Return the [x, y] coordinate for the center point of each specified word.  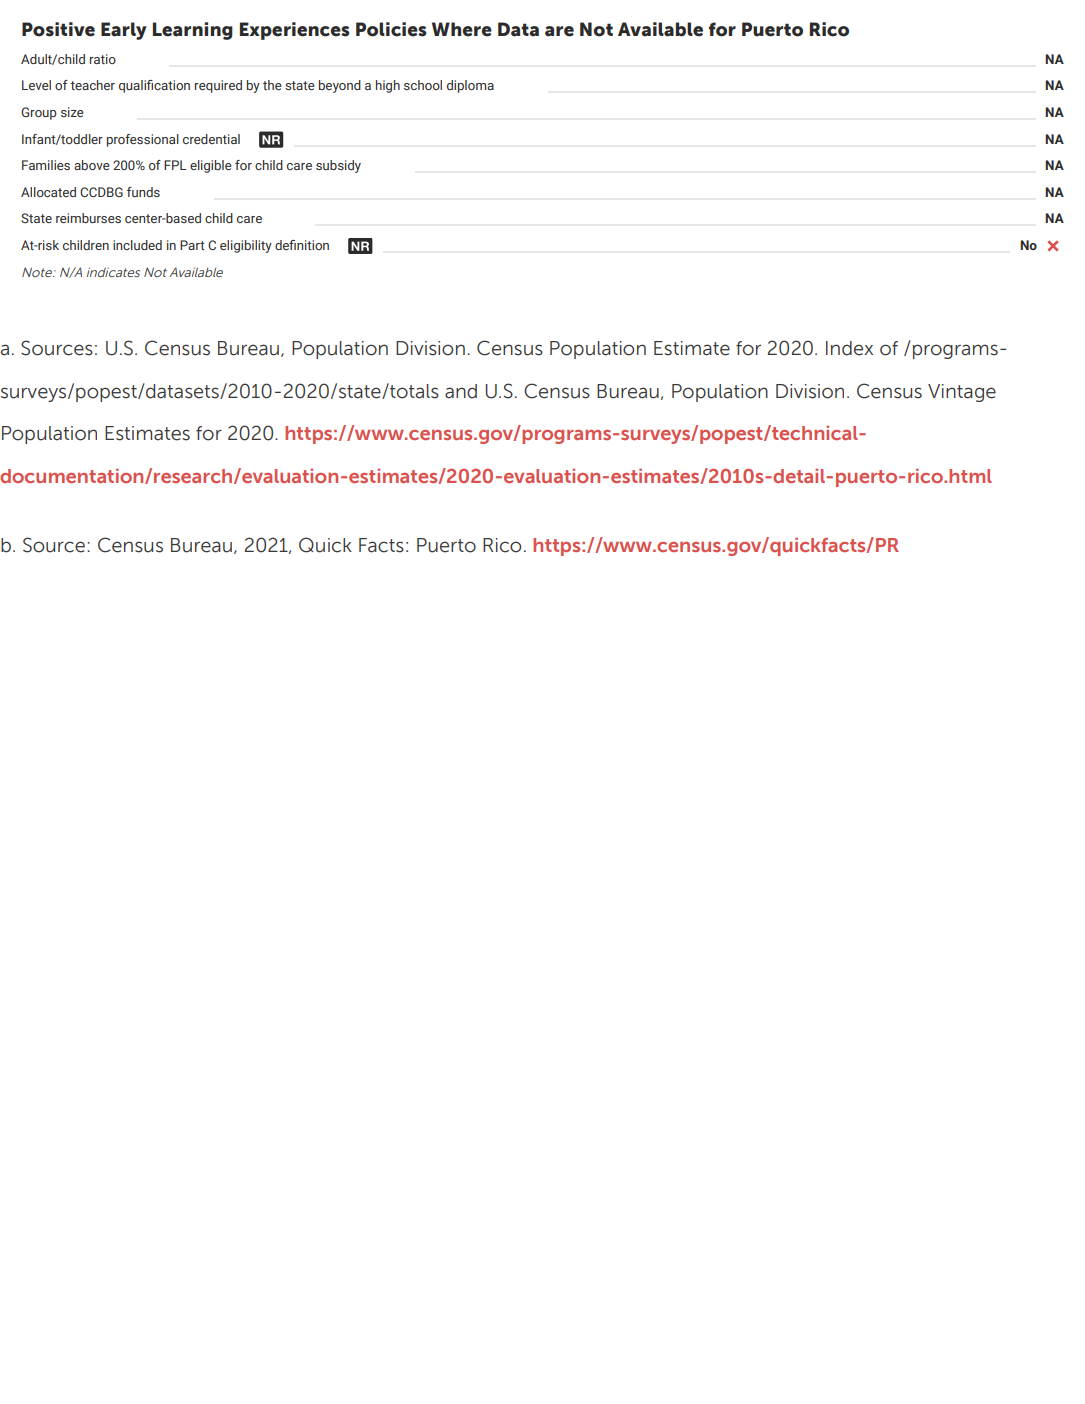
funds [143, 192]
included [137, 245]
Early [124, 31]
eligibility [246, 246]
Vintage [962, 393]
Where [462, 29]
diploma [470, 86]
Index [849, 348]
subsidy [338, 166]
